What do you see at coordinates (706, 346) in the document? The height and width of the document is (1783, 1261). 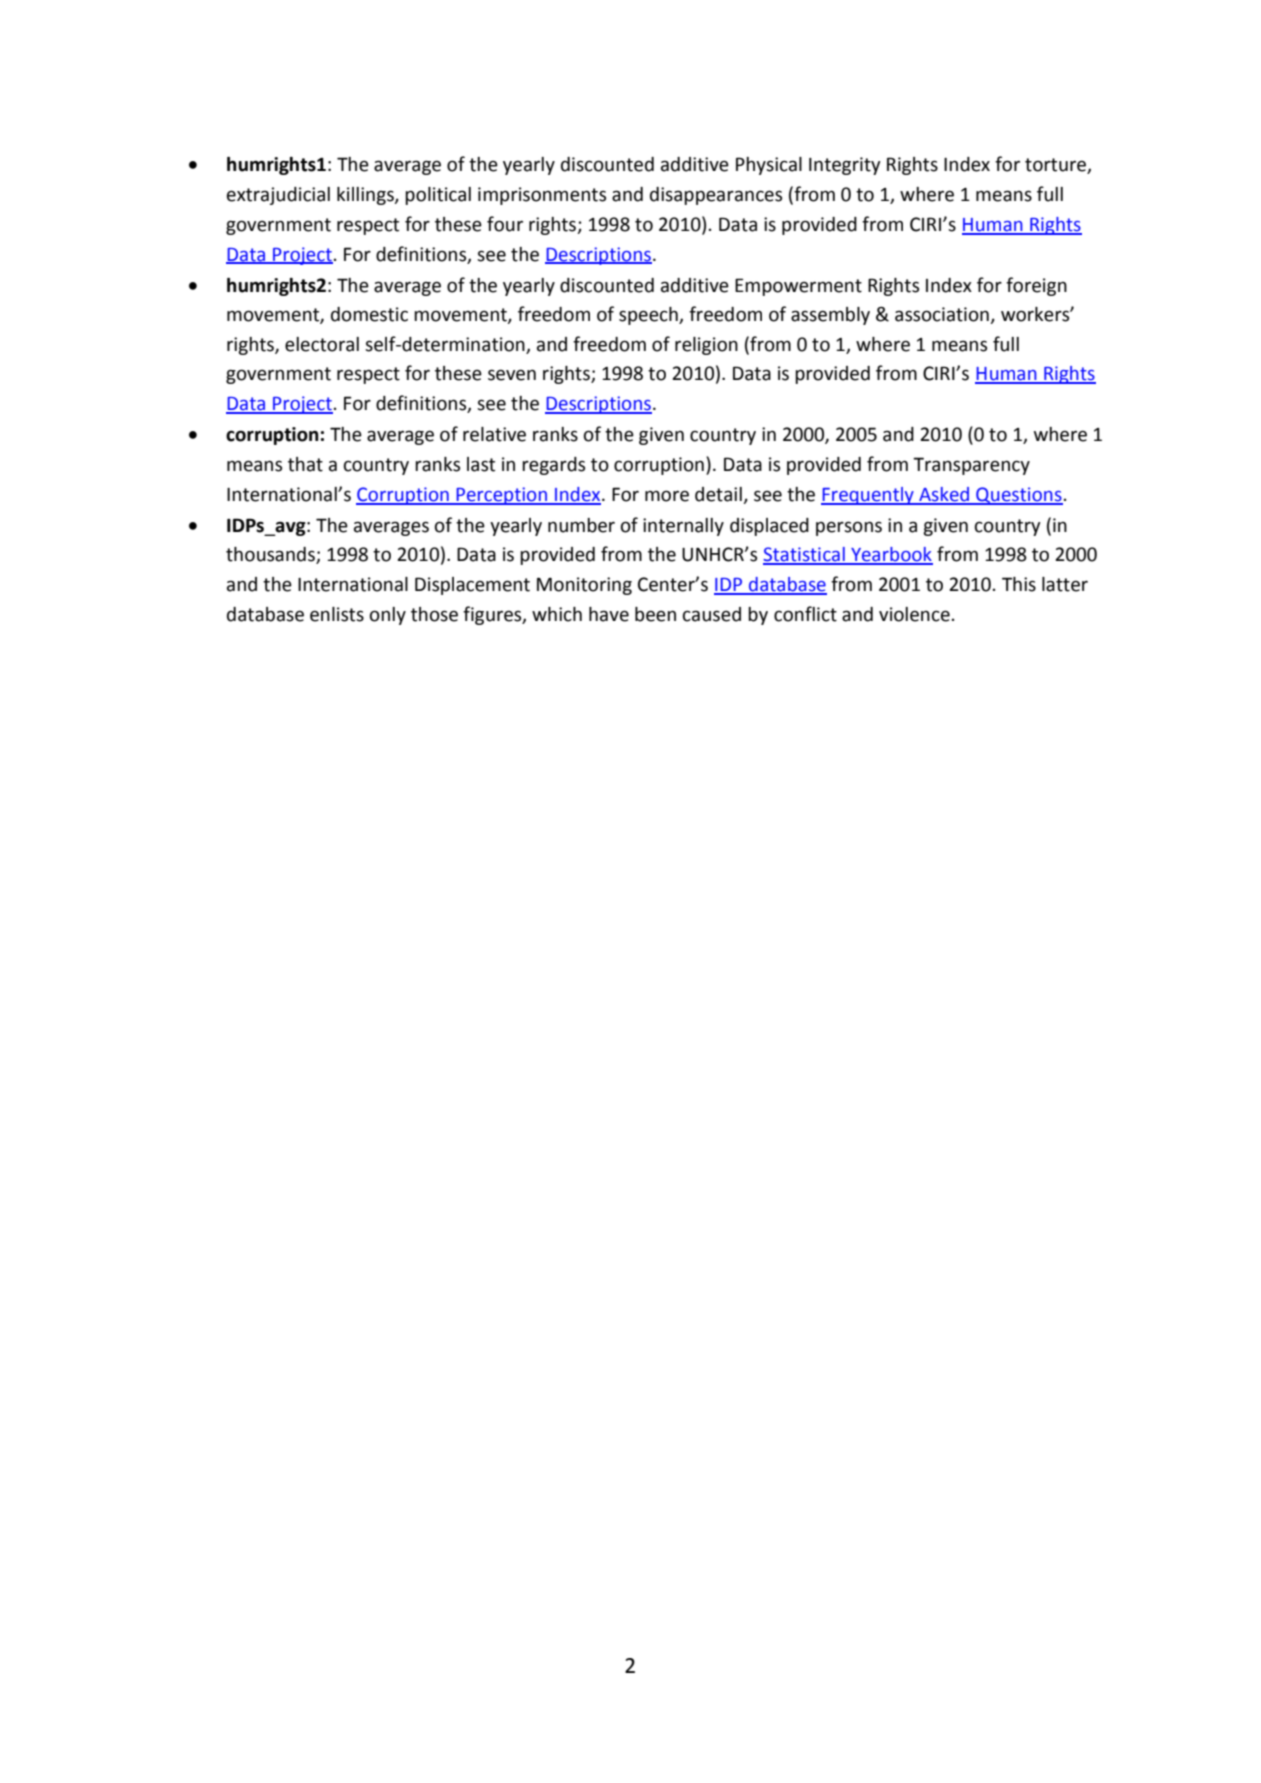 I see `religion` at bounding box center [706, 346].
